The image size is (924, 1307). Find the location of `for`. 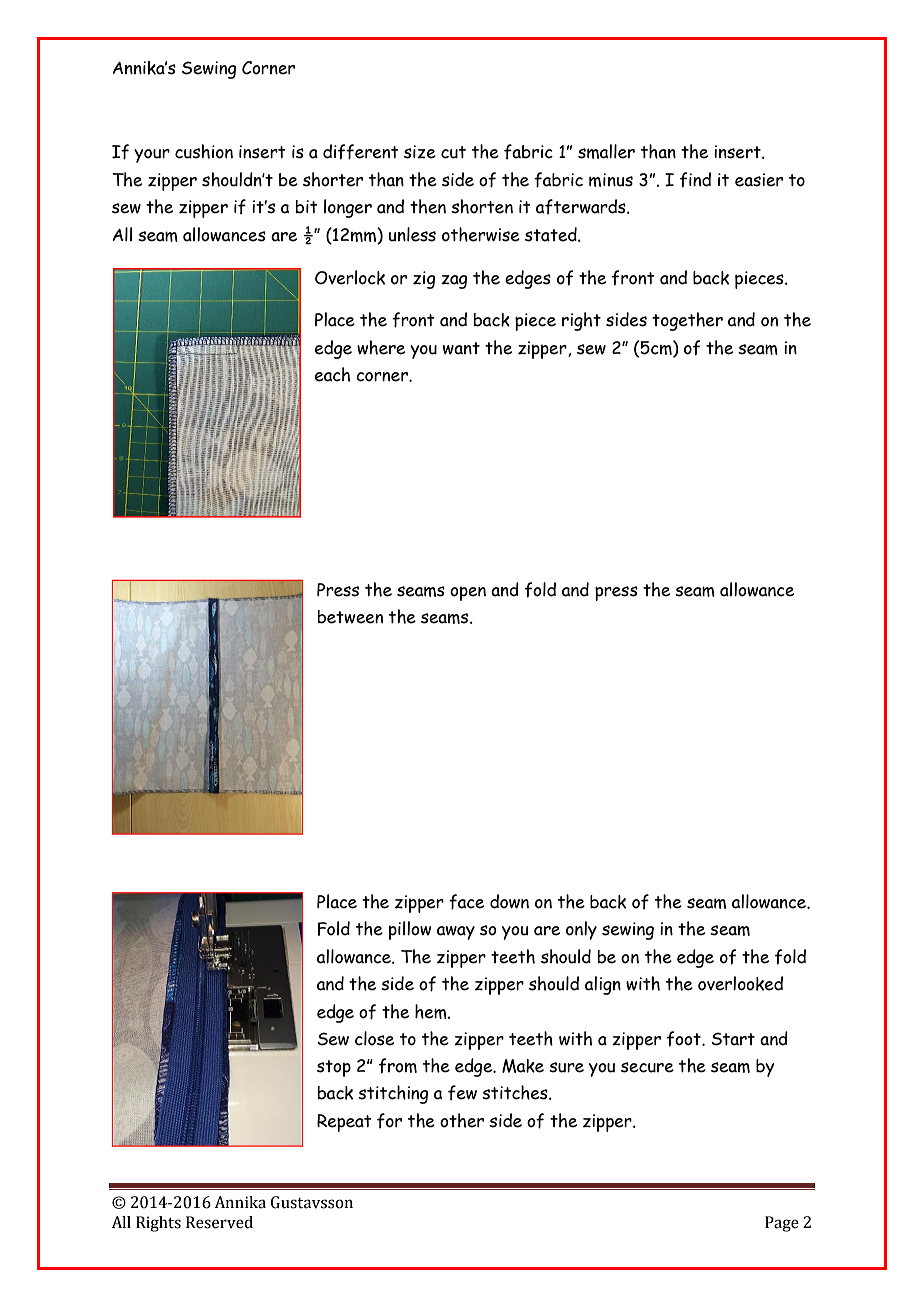

for is located at coordinates (389, 1121).
